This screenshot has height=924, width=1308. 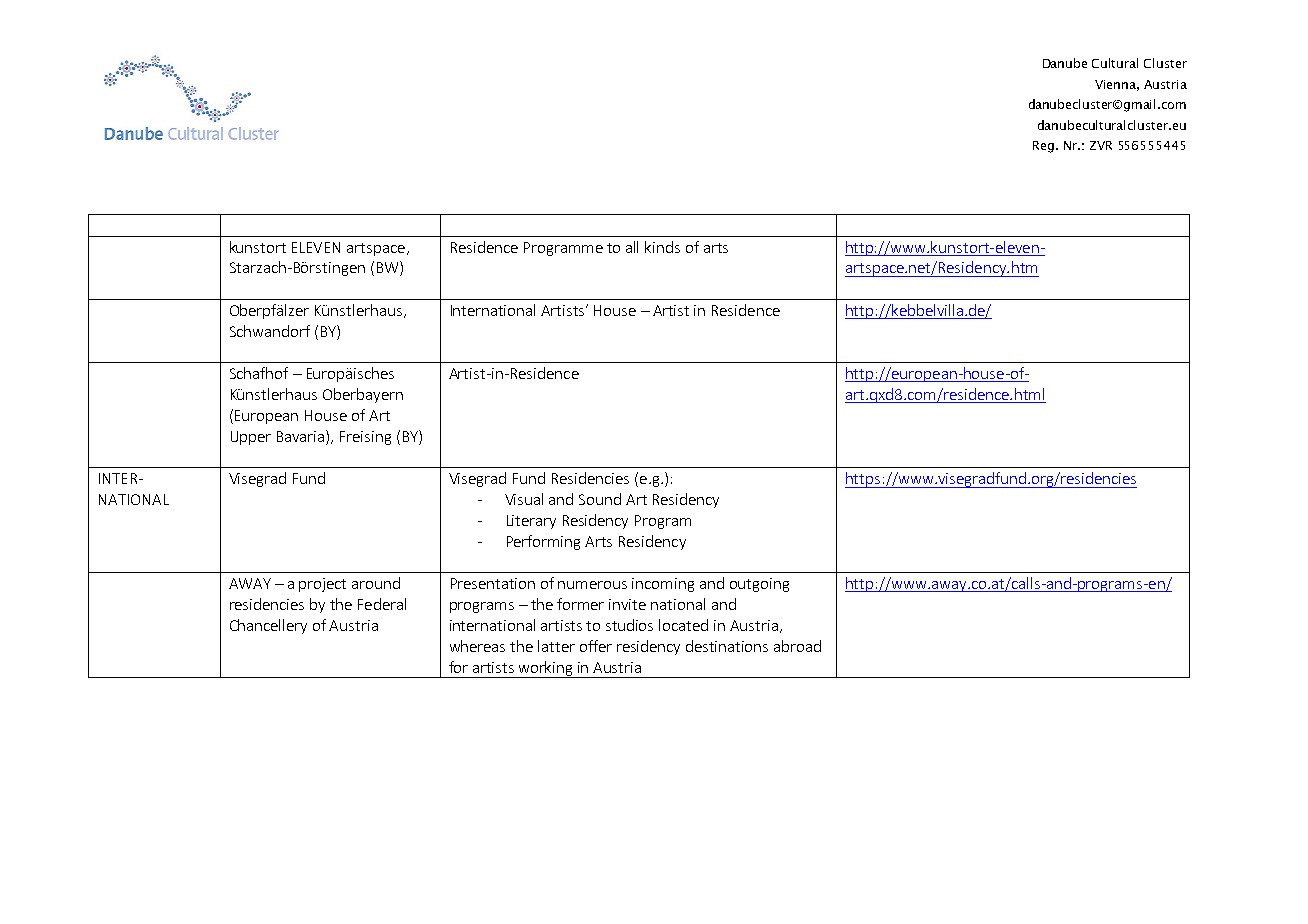 What do you see at coordinates (302, 436) in the screenshot?
I see `Bavaria` at bounding box center [302, 436].
